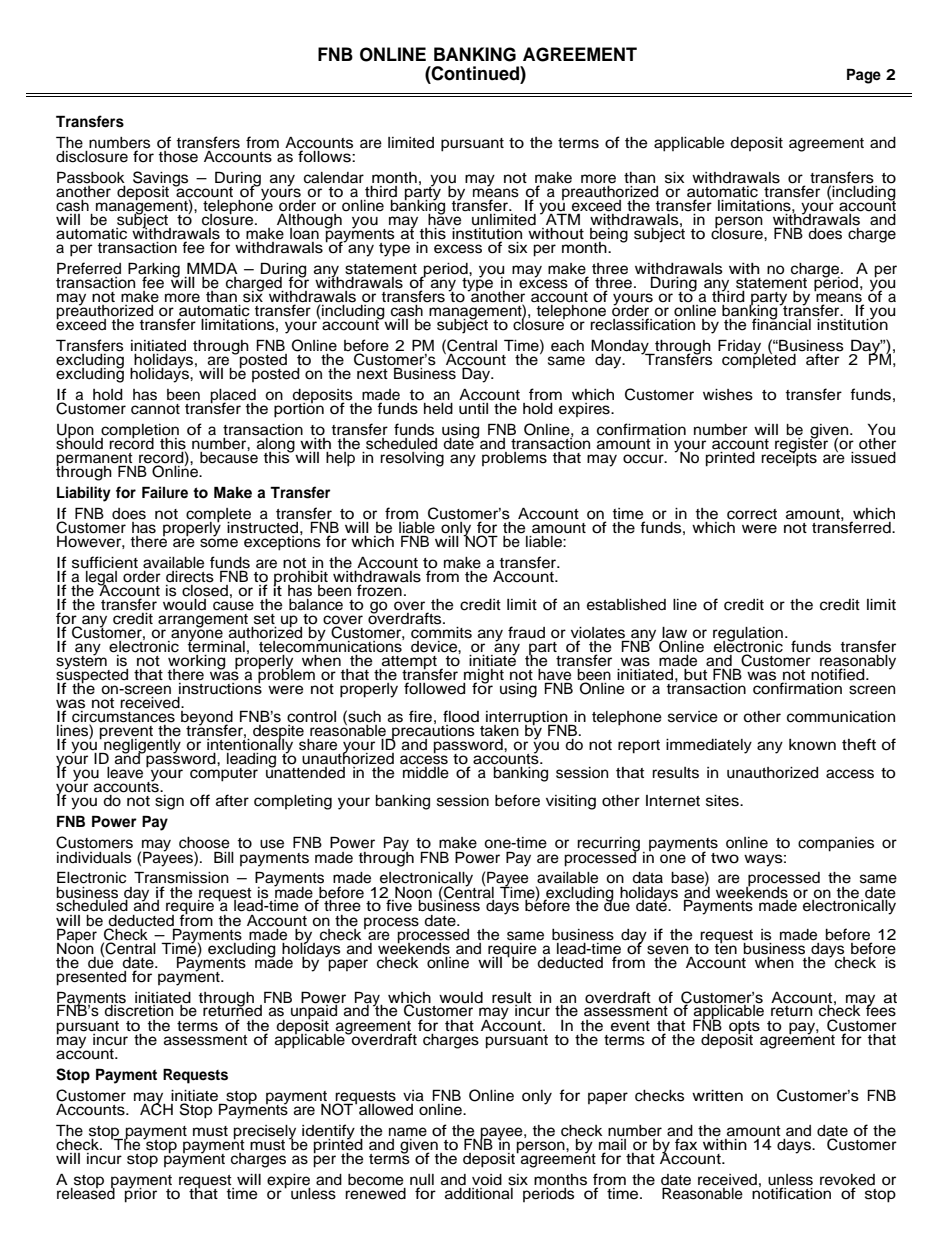 Image resolution: width=952 pixels, height=1233 pixels. Describe the element at coordinates (426, 773) in the screenshot. I see `middle` at that location.
